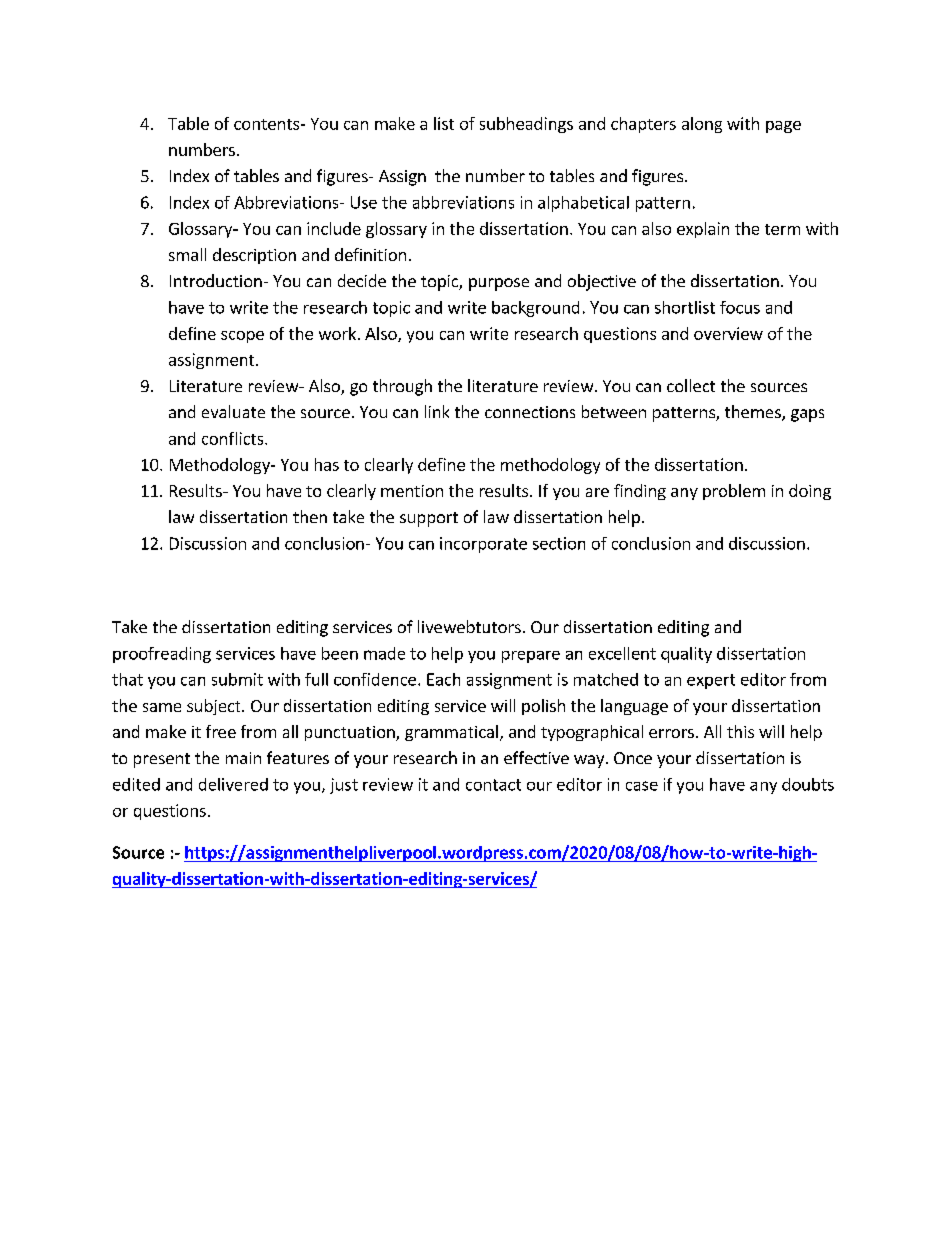 Image resolution: width=952 pixels, height=1233 pixels. I want to click on problem, so click(734, 492).
